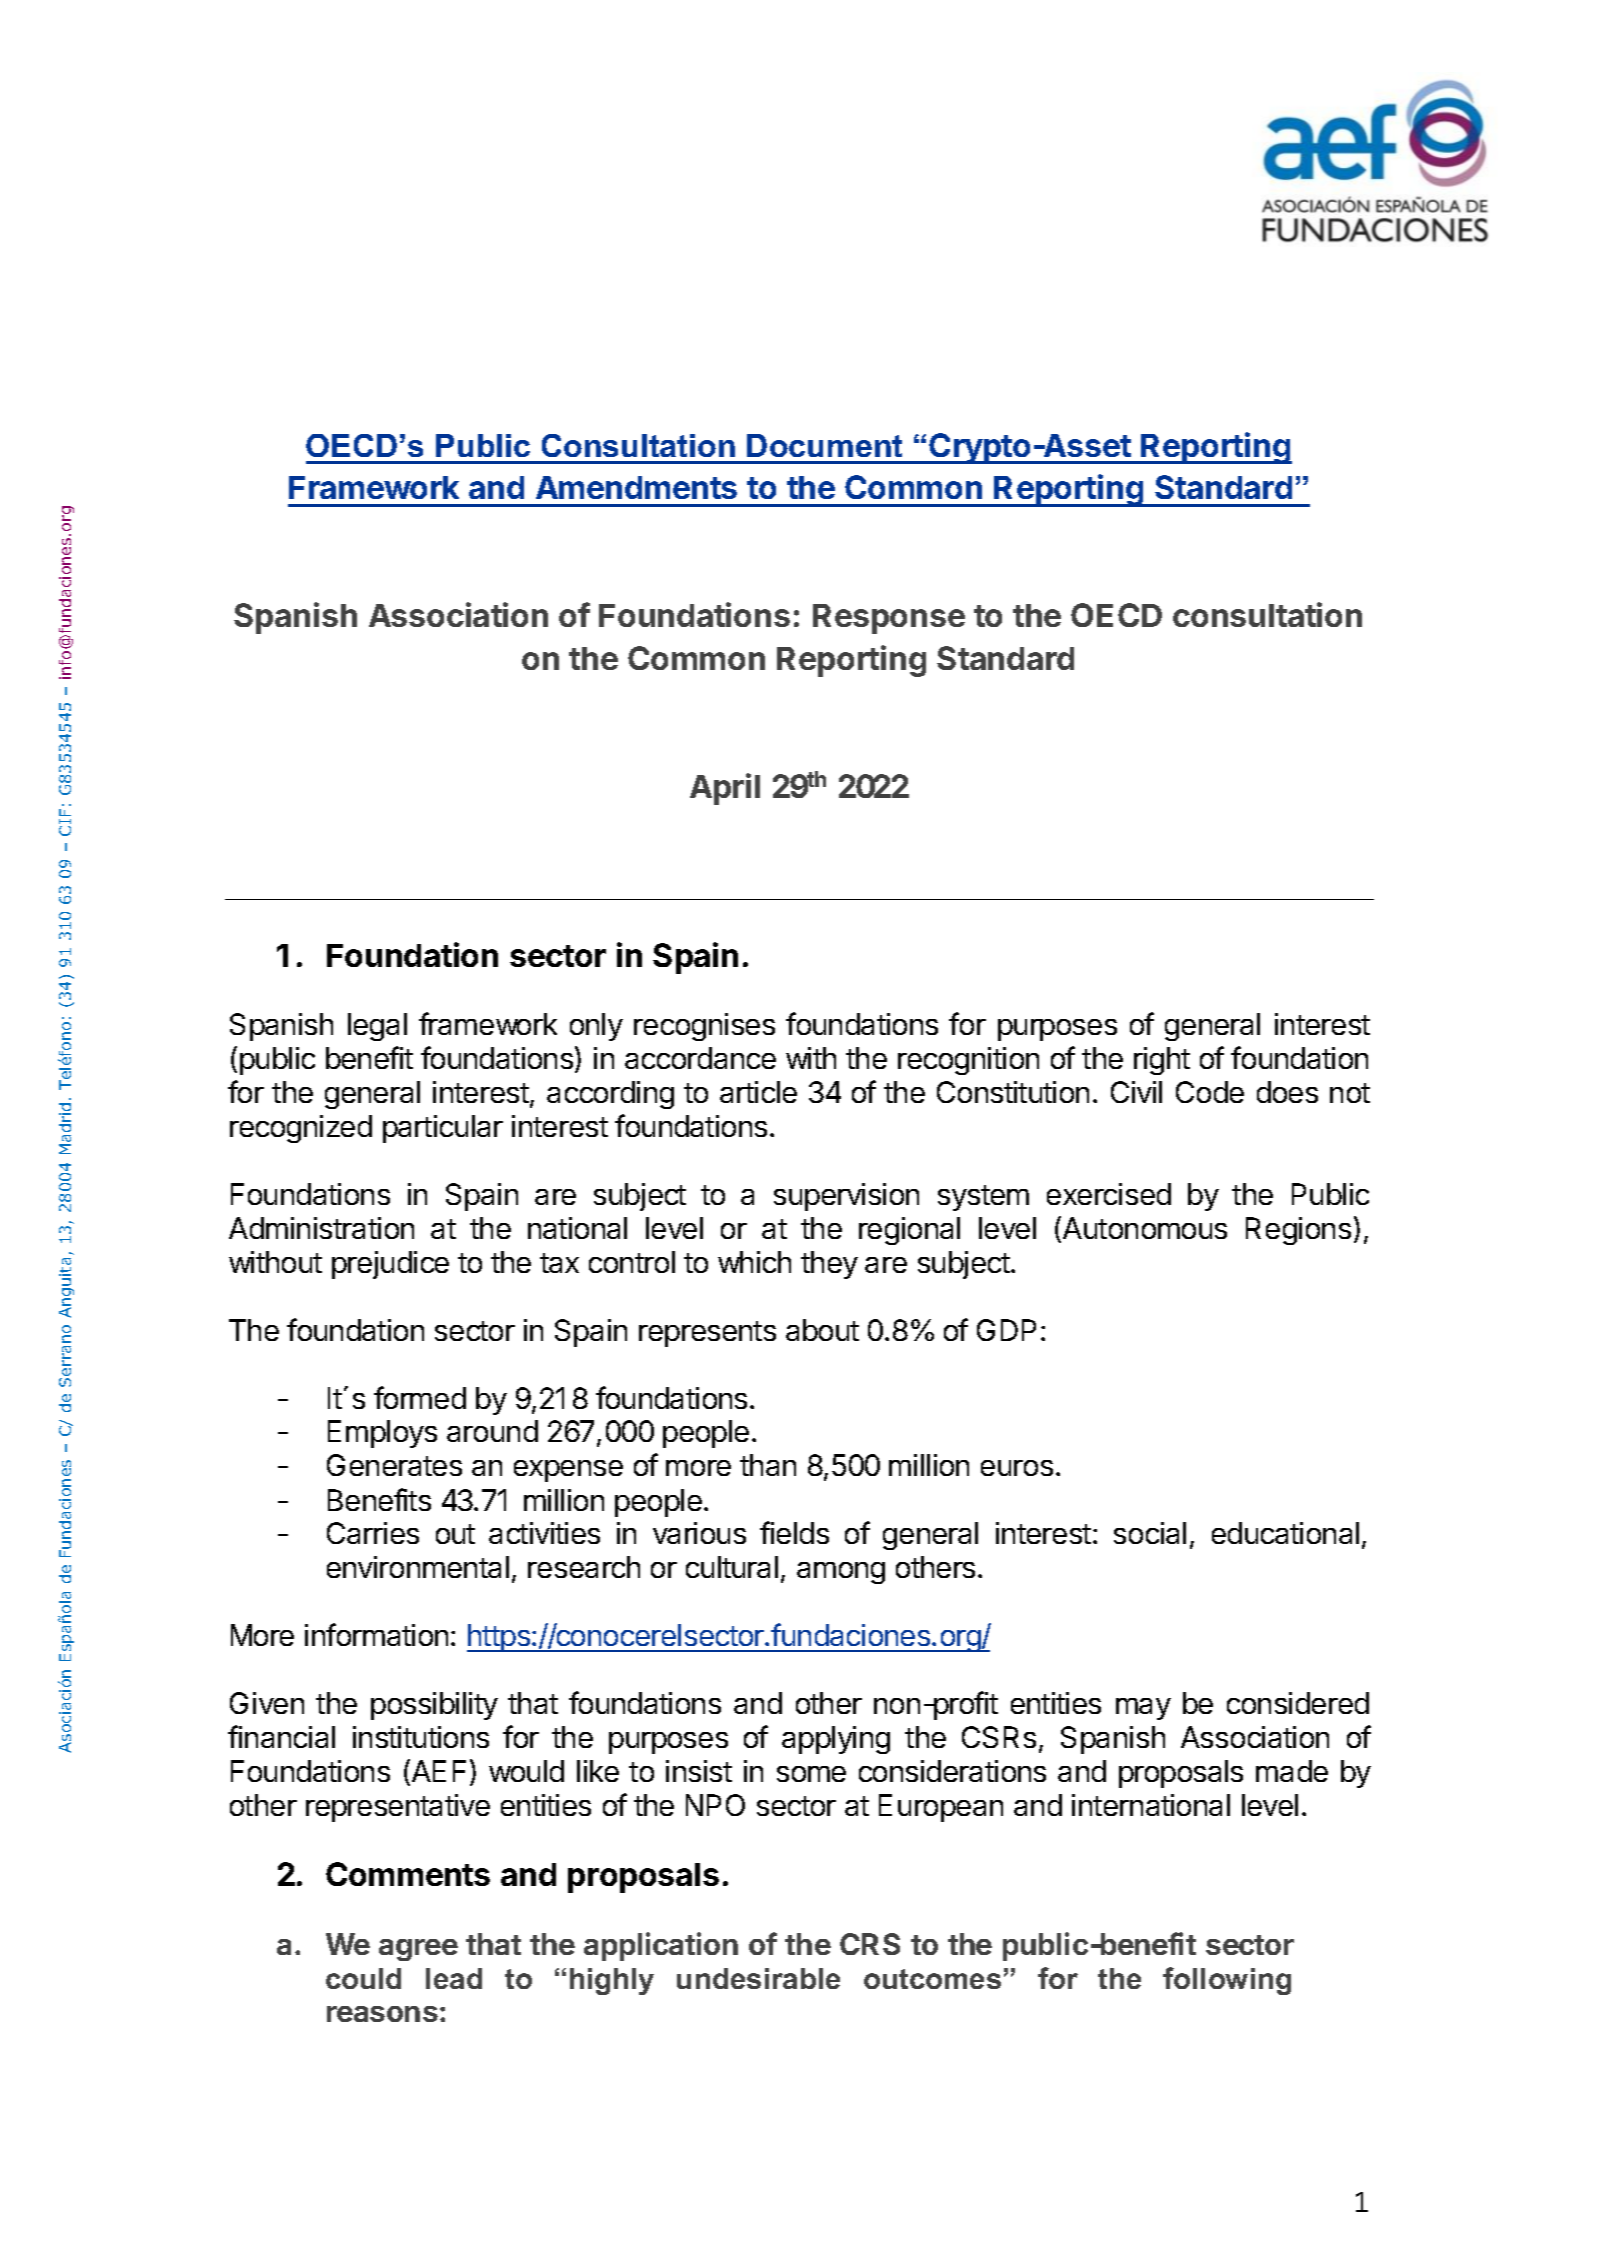 The image size is (1598, 2260). What do you see at coordinates (1145, 1228) in the document?
I see `Autonomous` at bounding box center [1145, 1228].
